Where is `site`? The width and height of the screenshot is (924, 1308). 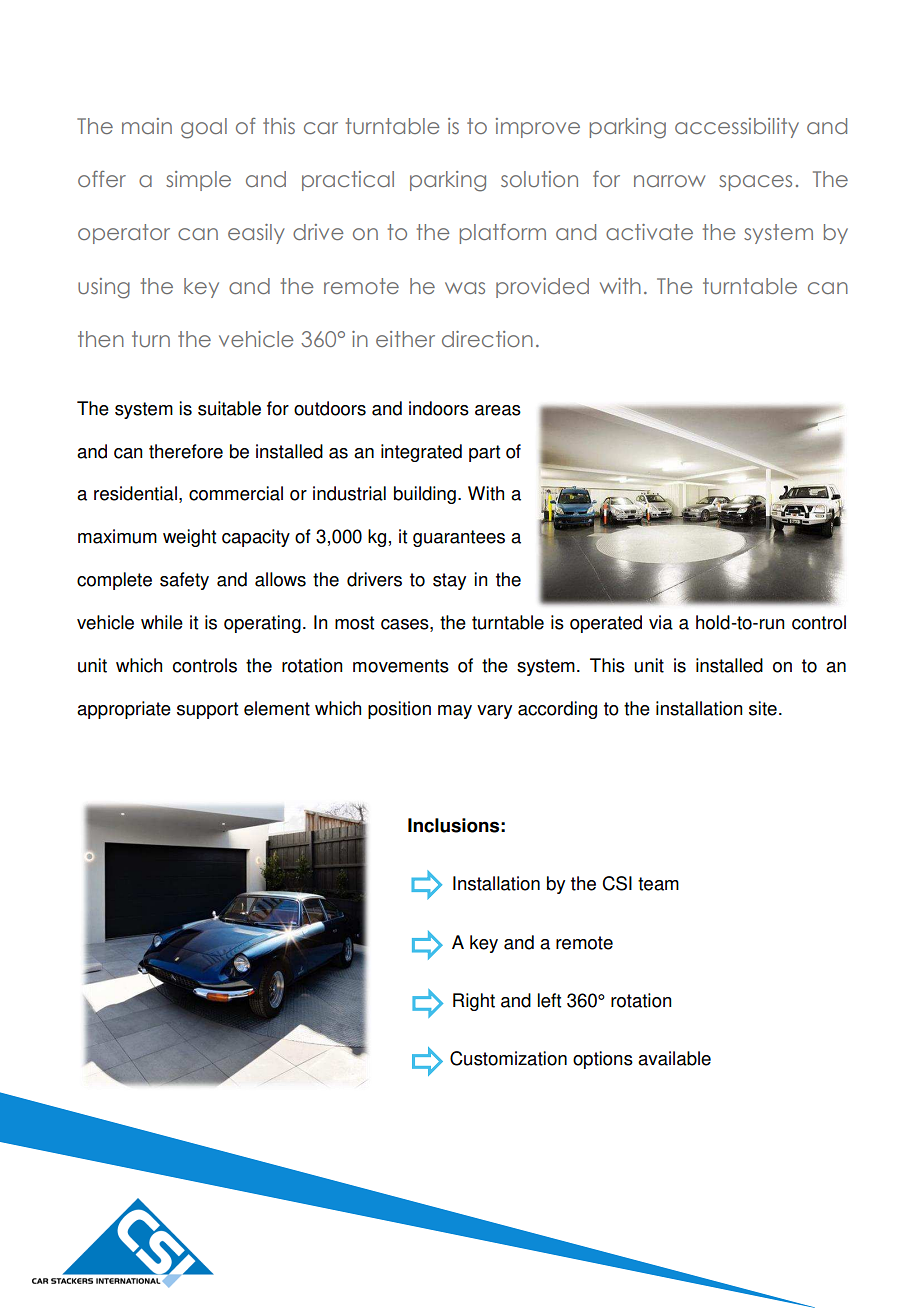 site is located at coordinates (763, 708).
